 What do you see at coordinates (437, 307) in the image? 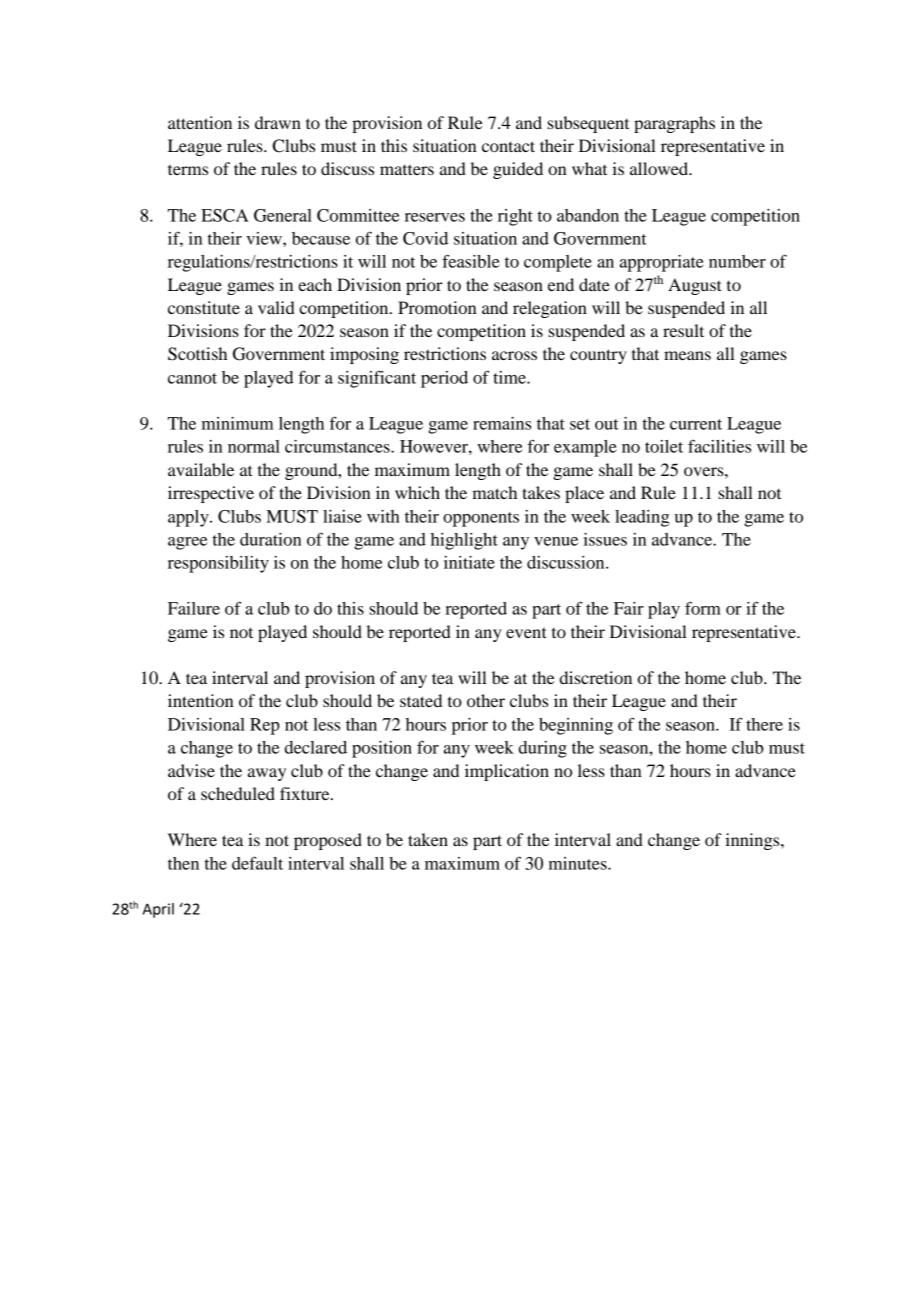
I see `Promotion` at bounding box center [437, 307].
